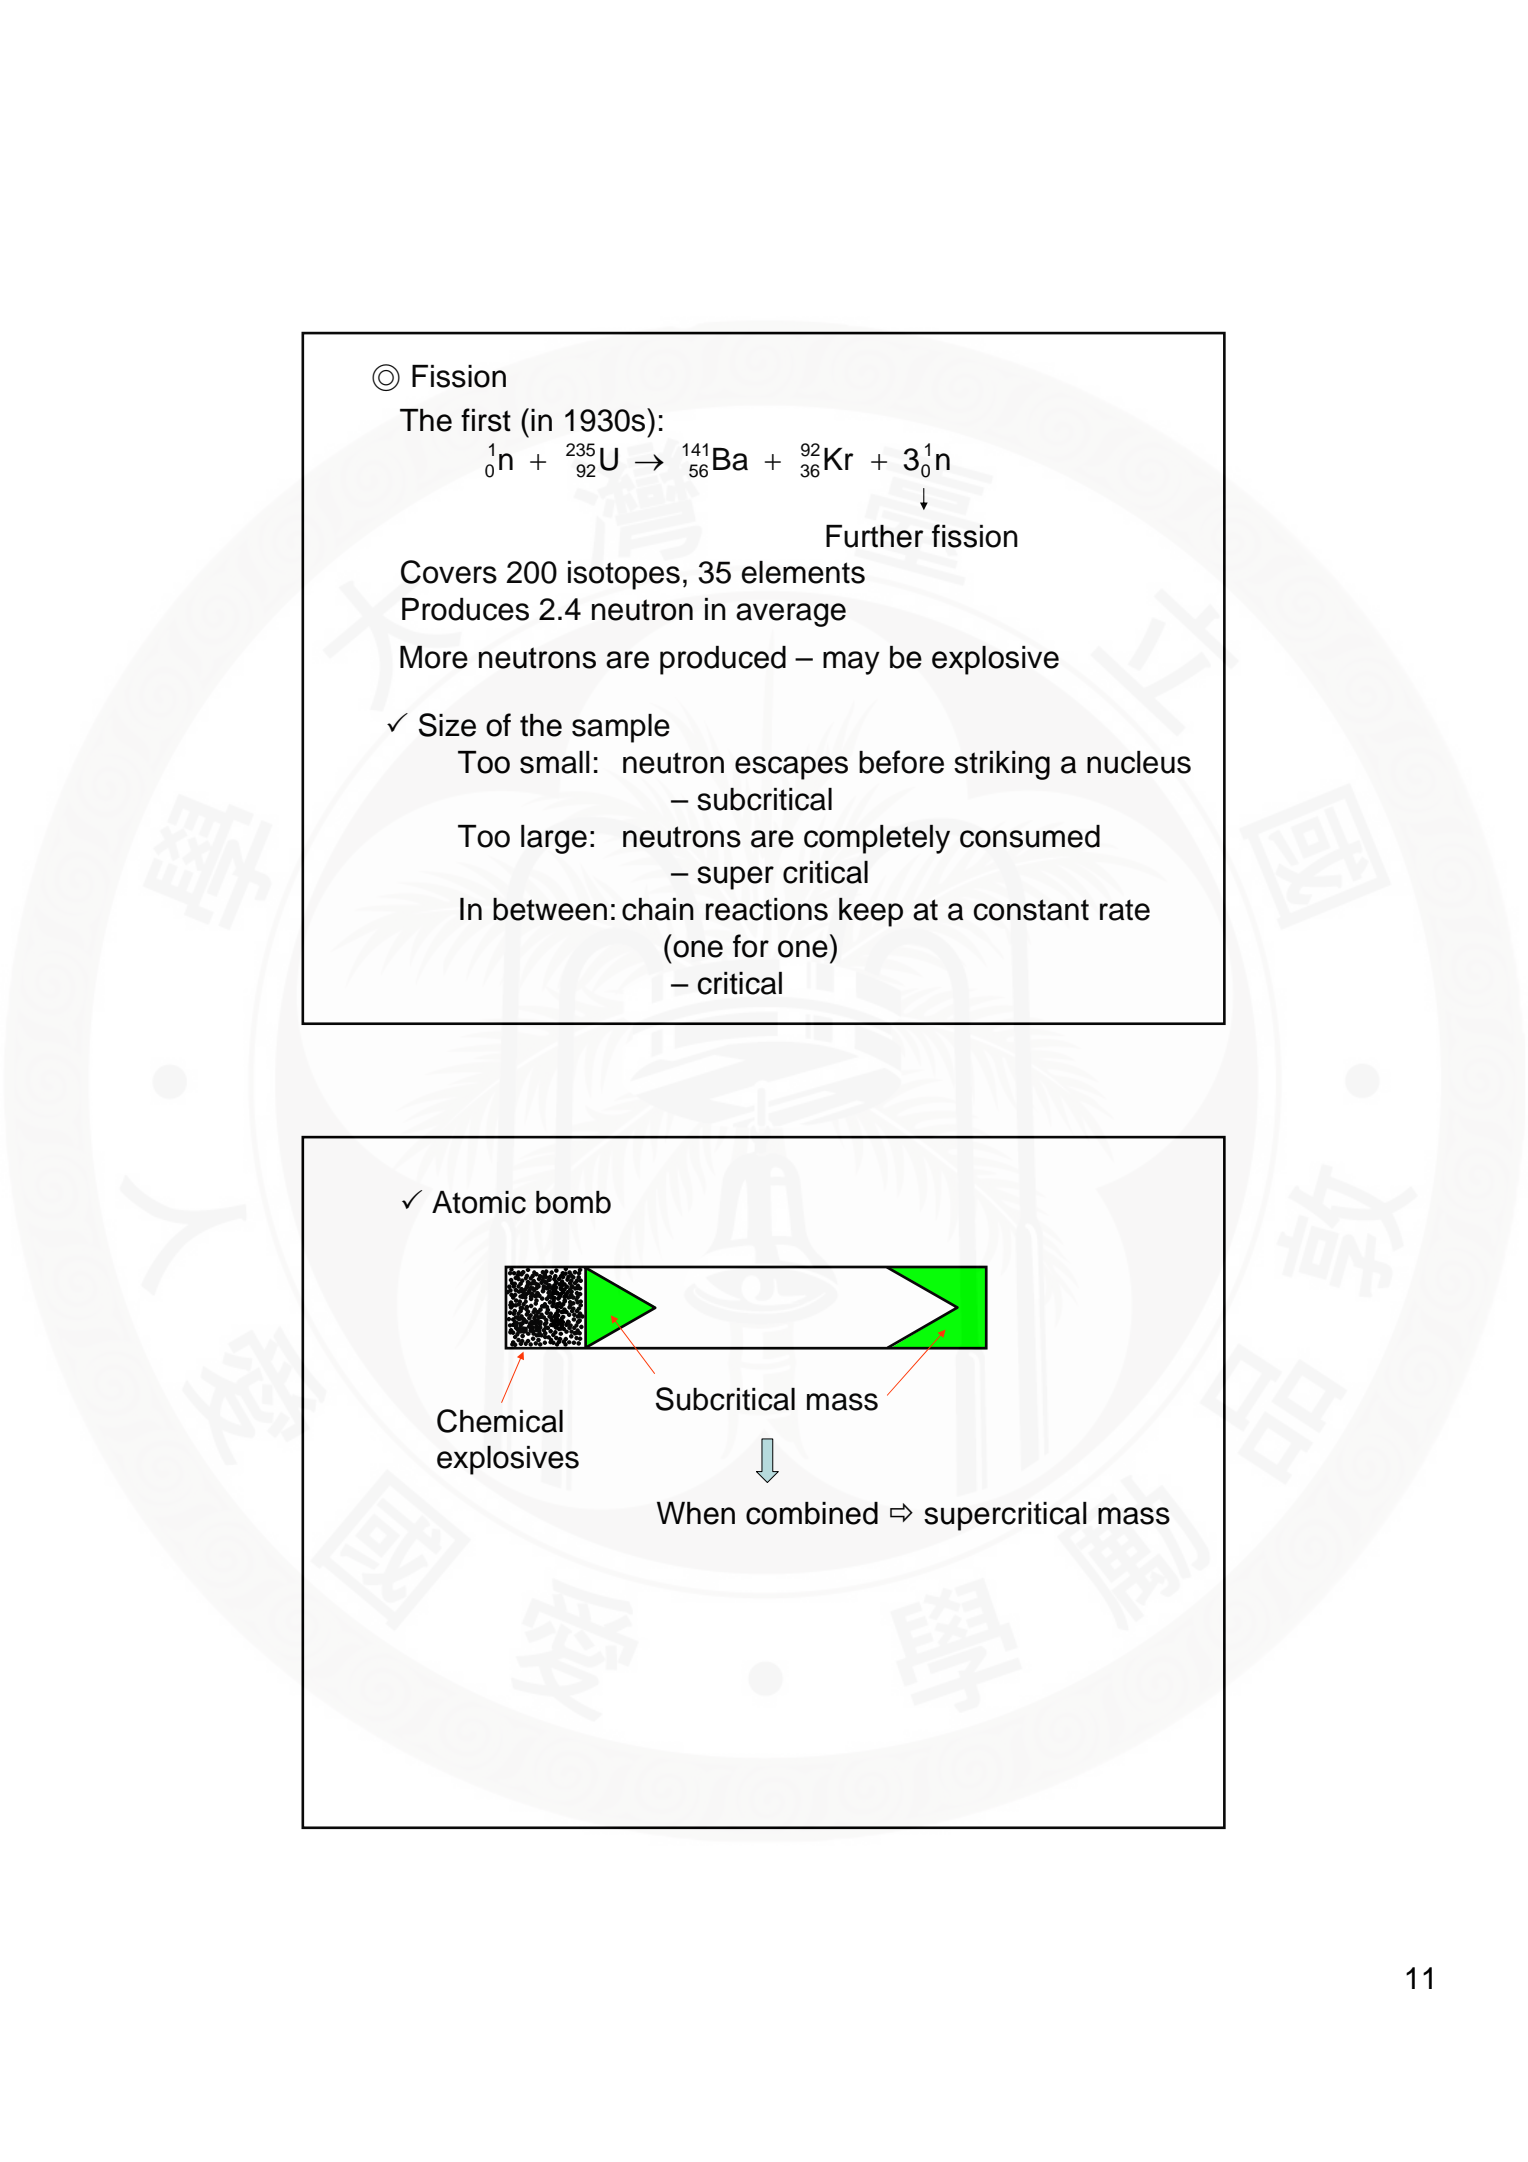  Describe the element at coordinates (767, 909) in the document. I see `reactions` at that location.
